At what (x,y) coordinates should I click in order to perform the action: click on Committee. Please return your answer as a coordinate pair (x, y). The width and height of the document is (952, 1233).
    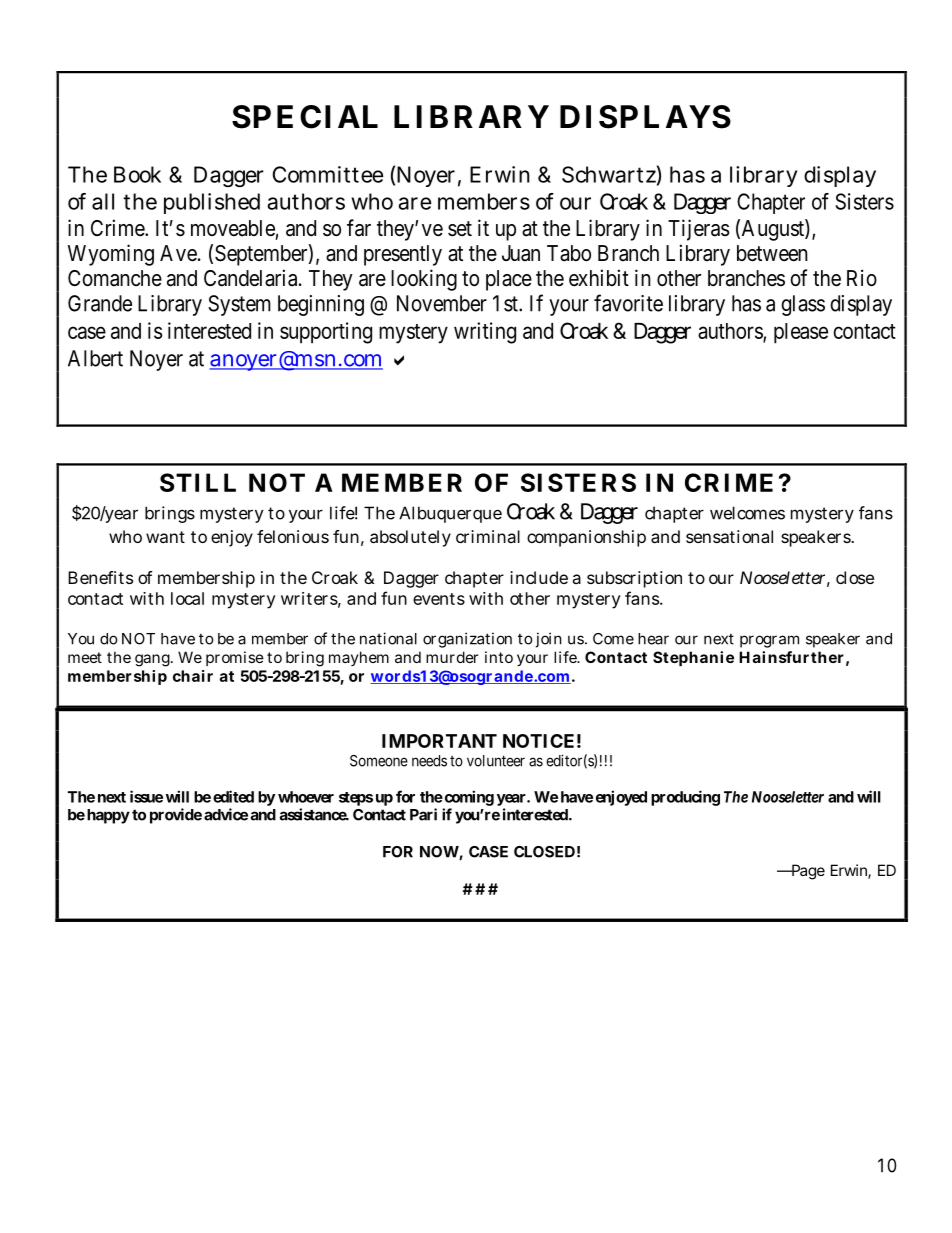
    Looking at the image, I should click on (328, 174).
